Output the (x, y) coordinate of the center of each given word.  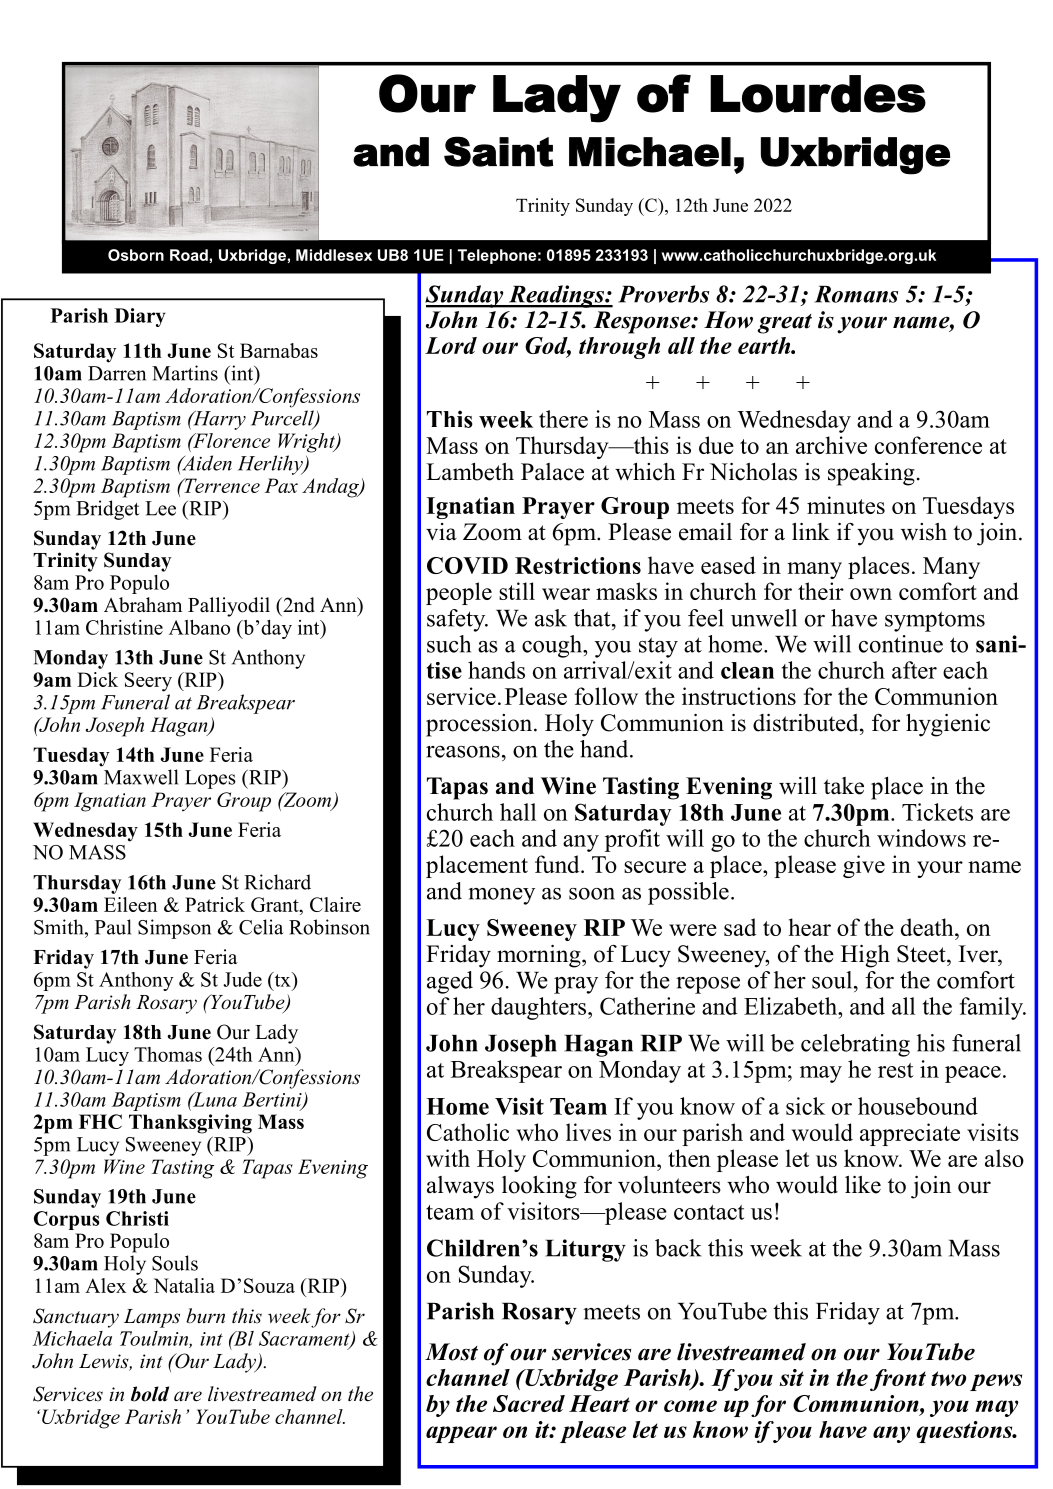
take (844, 786)
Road (189, 255)
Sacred (529, 1403)
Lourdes (818, 94)
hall (518, 812)
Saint (498, 151)
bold (150, 1394)
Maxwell (141, 777)
